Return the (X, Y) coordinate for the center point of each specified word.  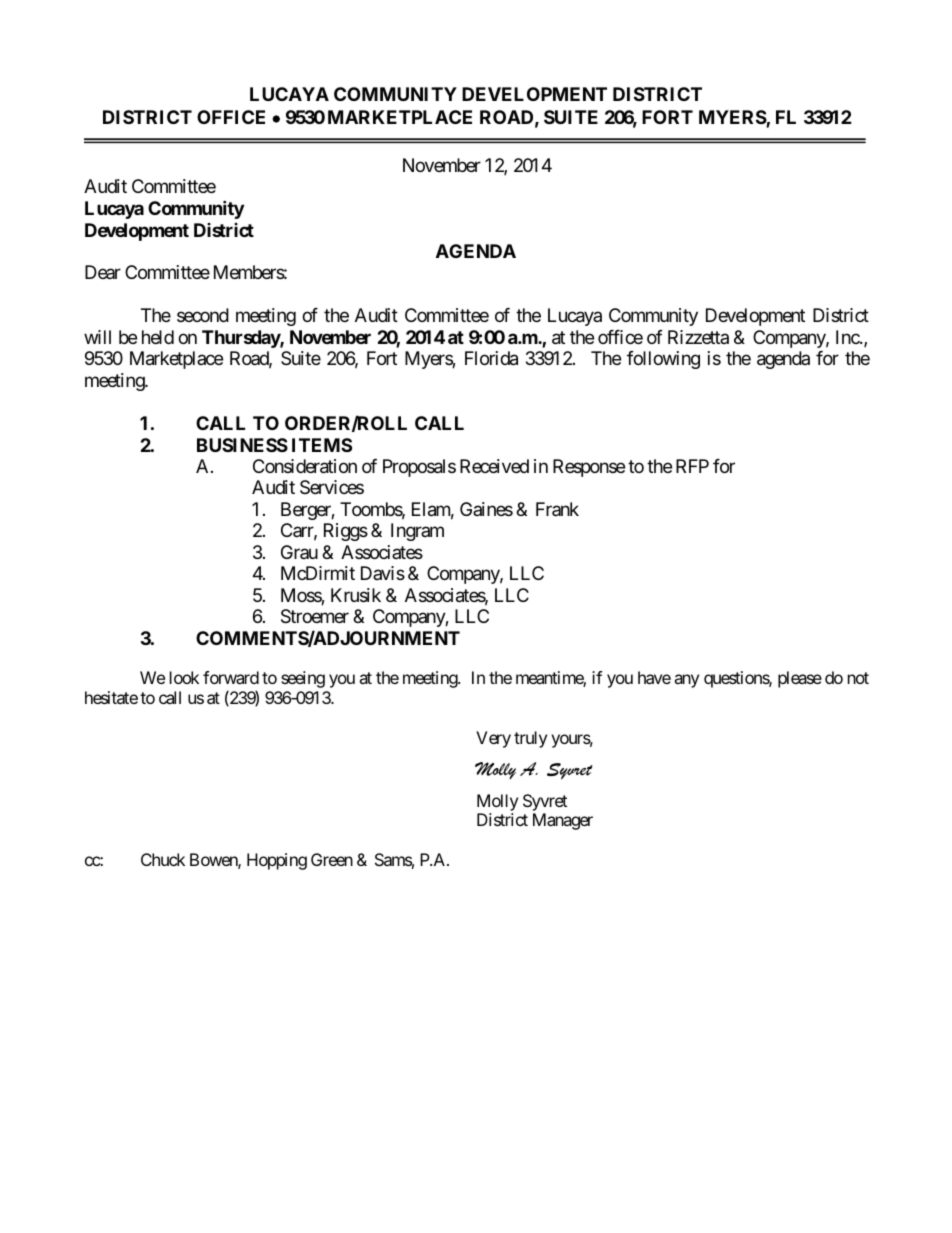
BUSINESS (242, 445)
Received (494, 466)
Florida (491, 358)
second (203, 315)
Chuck (163, 859)
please (800, 679)
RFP (692, 466)
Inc (848, 337)
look (184, 677)
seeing (303, 679)
